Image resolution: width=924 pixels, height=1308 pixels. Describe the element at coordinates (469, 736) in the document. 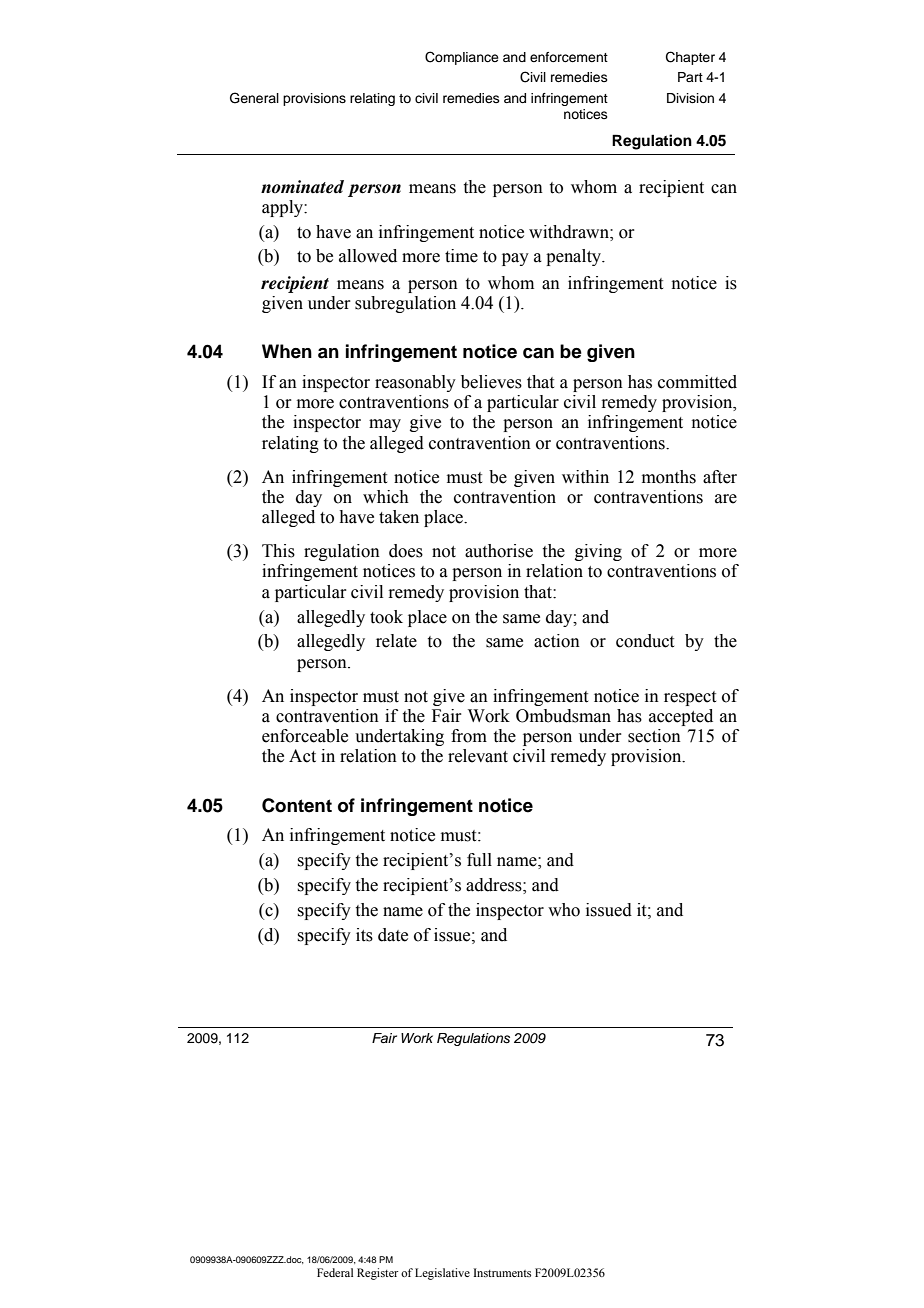

I see `from` at that location.
